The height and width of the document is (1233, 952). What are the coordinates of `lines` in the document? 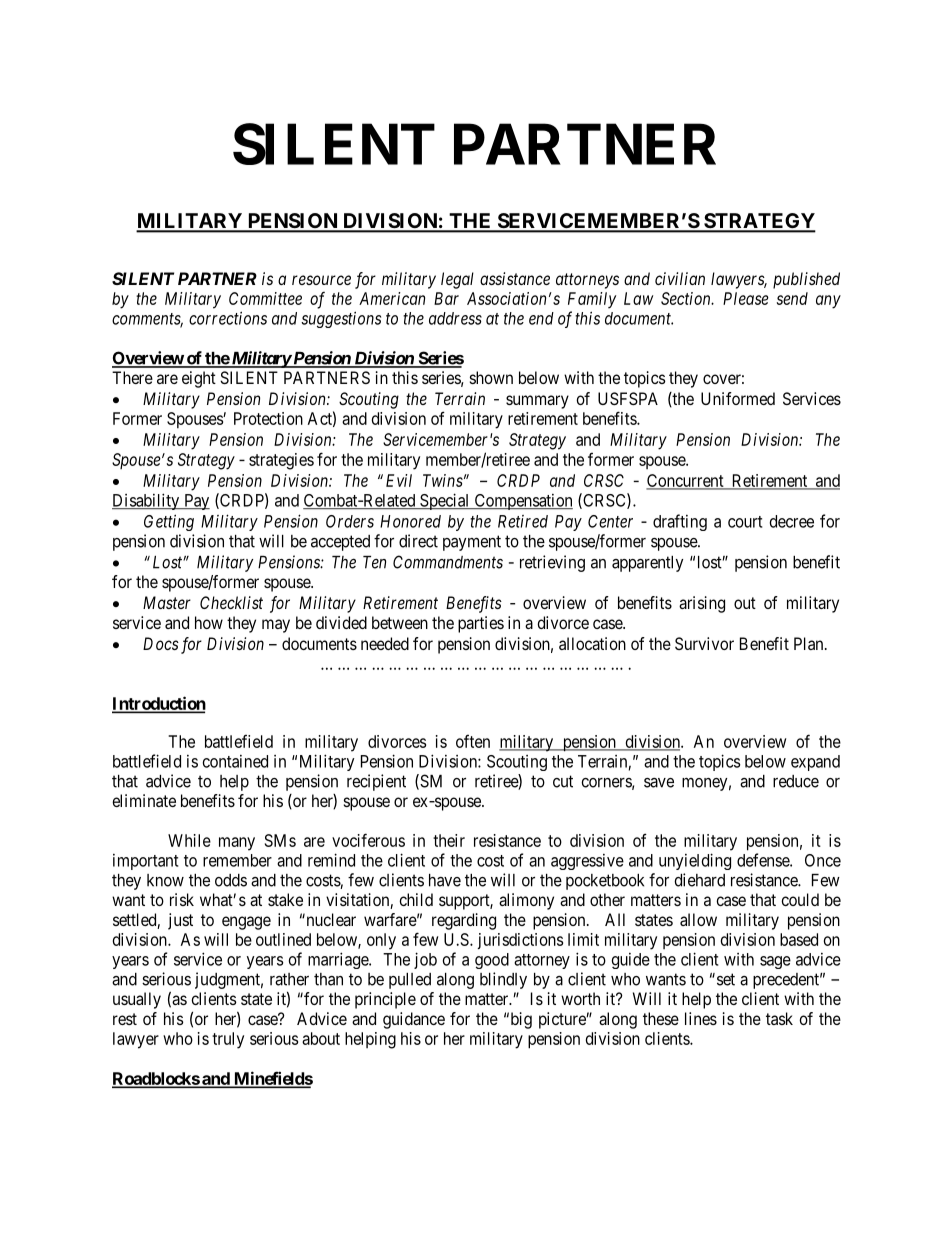 It's located at (701, 1018).
